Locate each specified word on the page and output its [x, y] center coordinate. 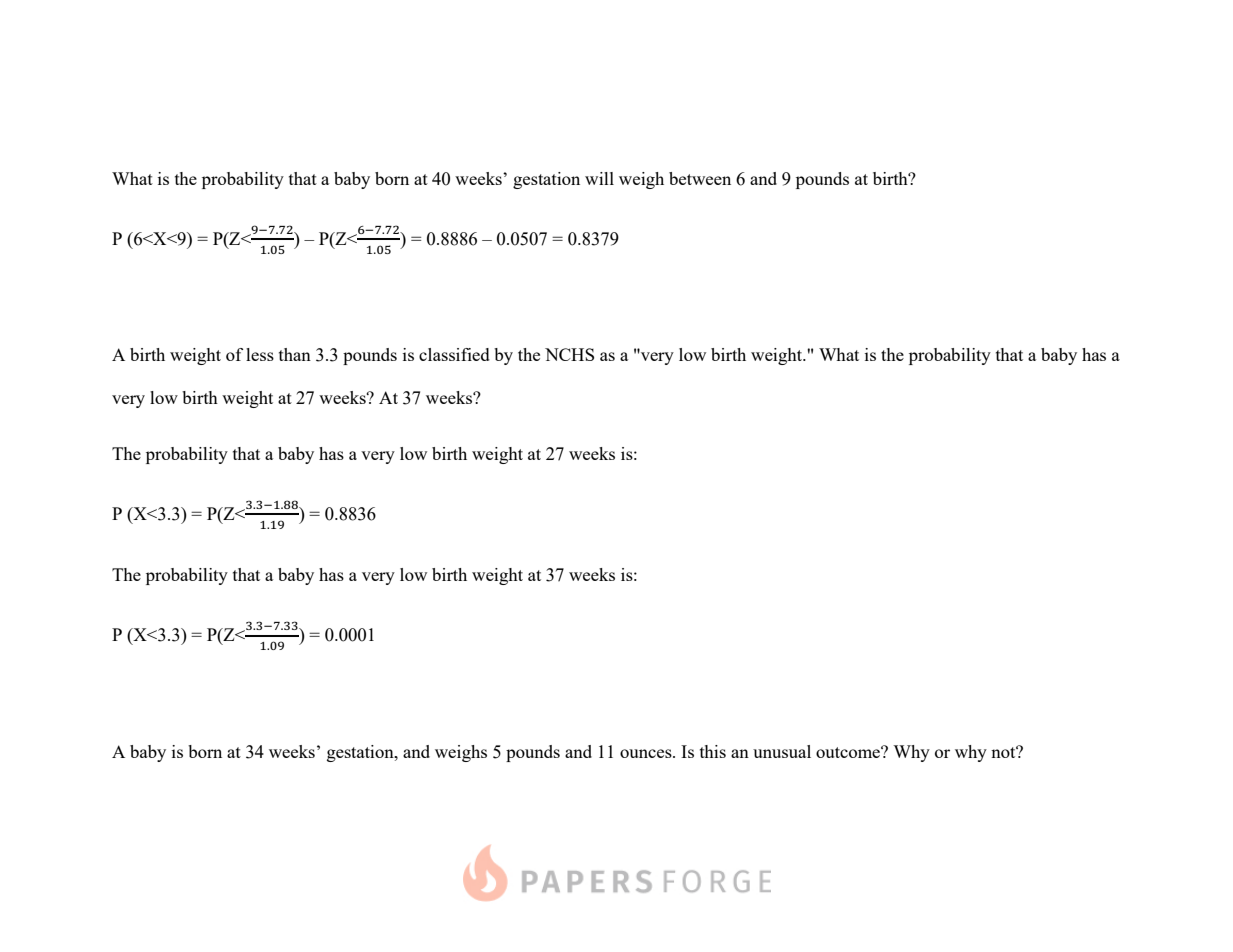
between [700, 178]
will [599, 178]
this [713, 751]
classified [454, 354]
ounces [647, 753]
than [295, 354]
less [260, 354]
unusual [782, 751]
